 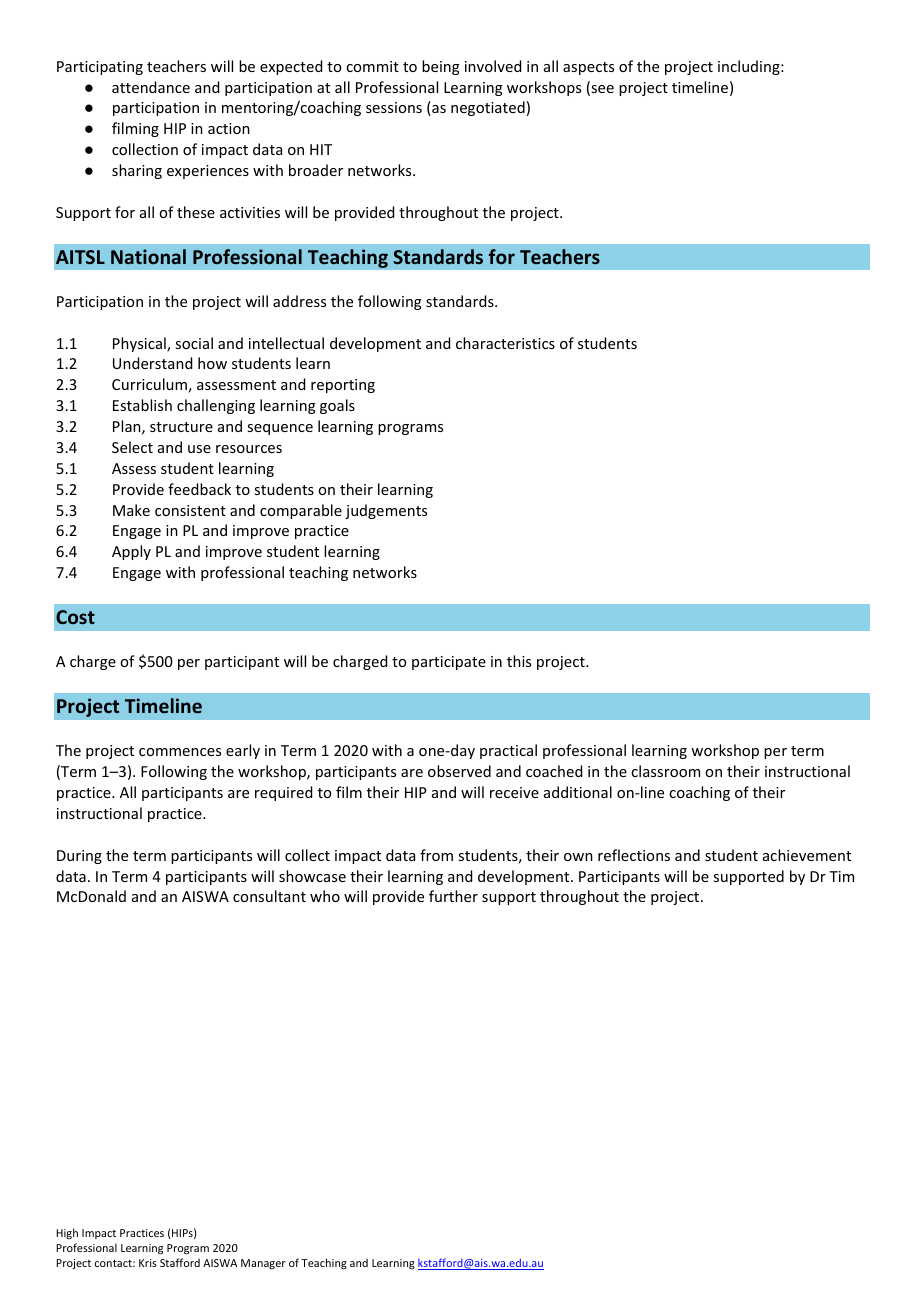 I want to click on participate, so click(x=449, y=663).
